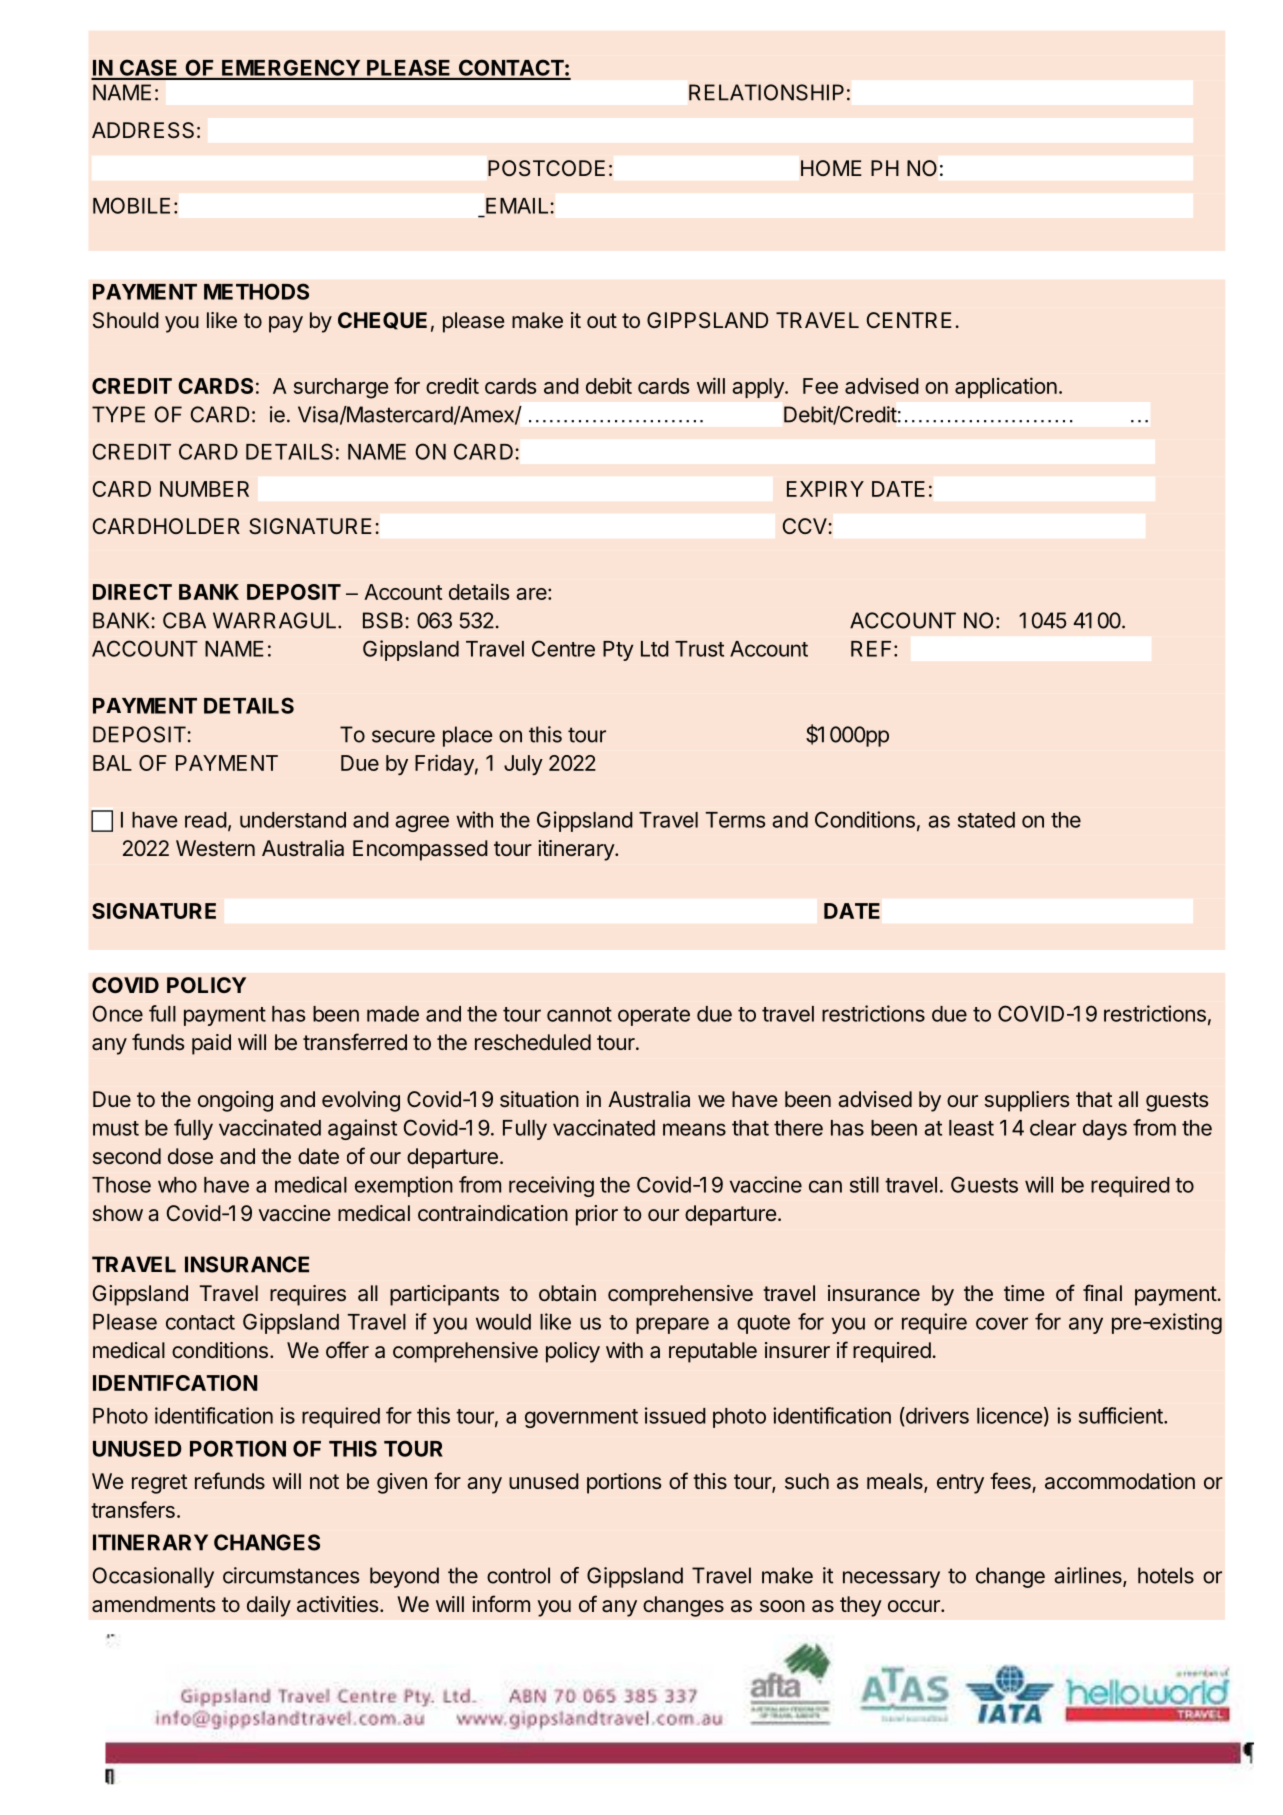  Describe the element at coordinates (831, 168) in the screenshot. I see `HOME` at that location.
